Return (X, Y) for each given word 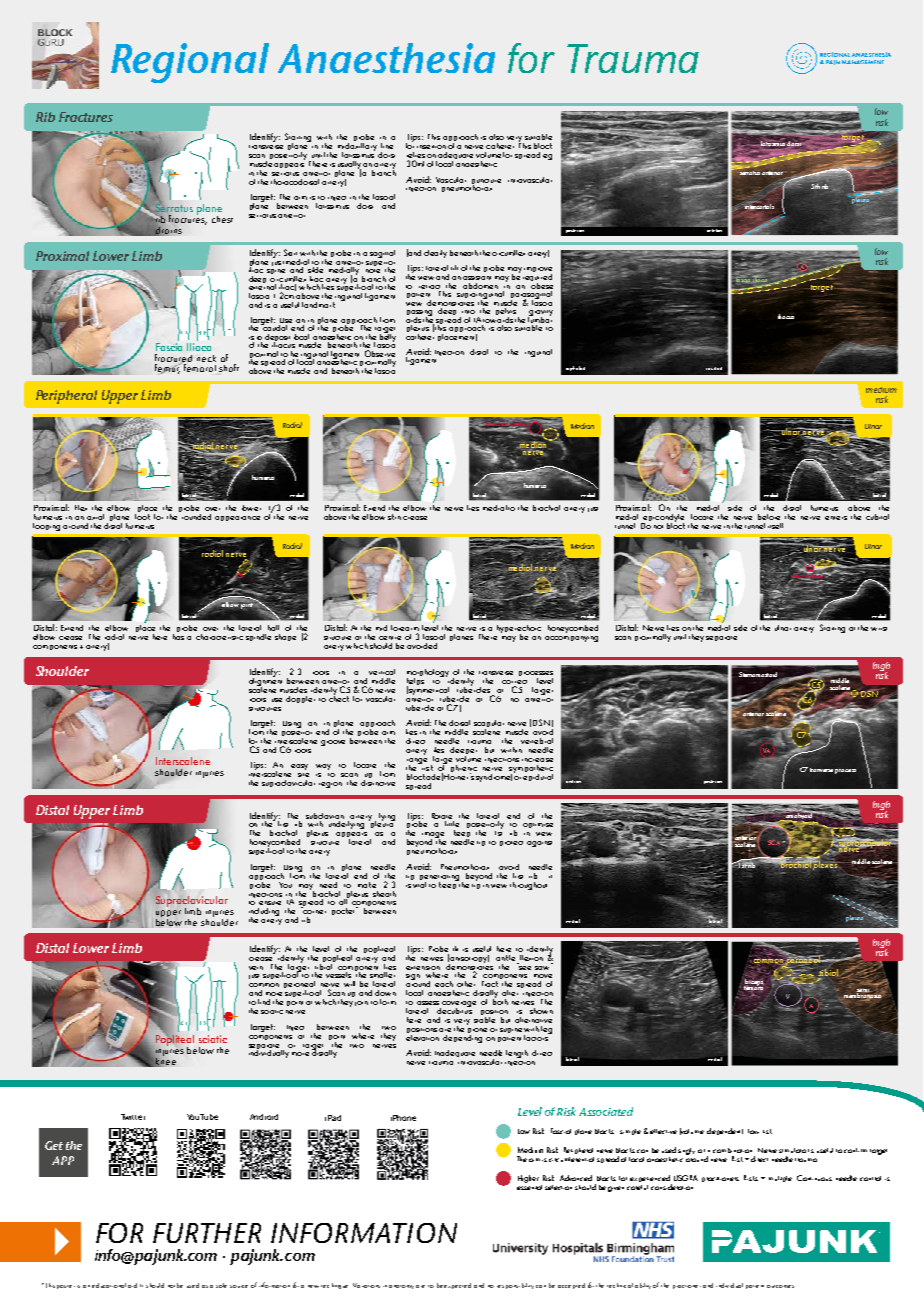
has (178, 635)
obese (541, 284)
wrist (879, 629)
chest (222, 219)
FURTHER (207, 1233)
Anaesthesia (386, 58)
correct (514, 682)
